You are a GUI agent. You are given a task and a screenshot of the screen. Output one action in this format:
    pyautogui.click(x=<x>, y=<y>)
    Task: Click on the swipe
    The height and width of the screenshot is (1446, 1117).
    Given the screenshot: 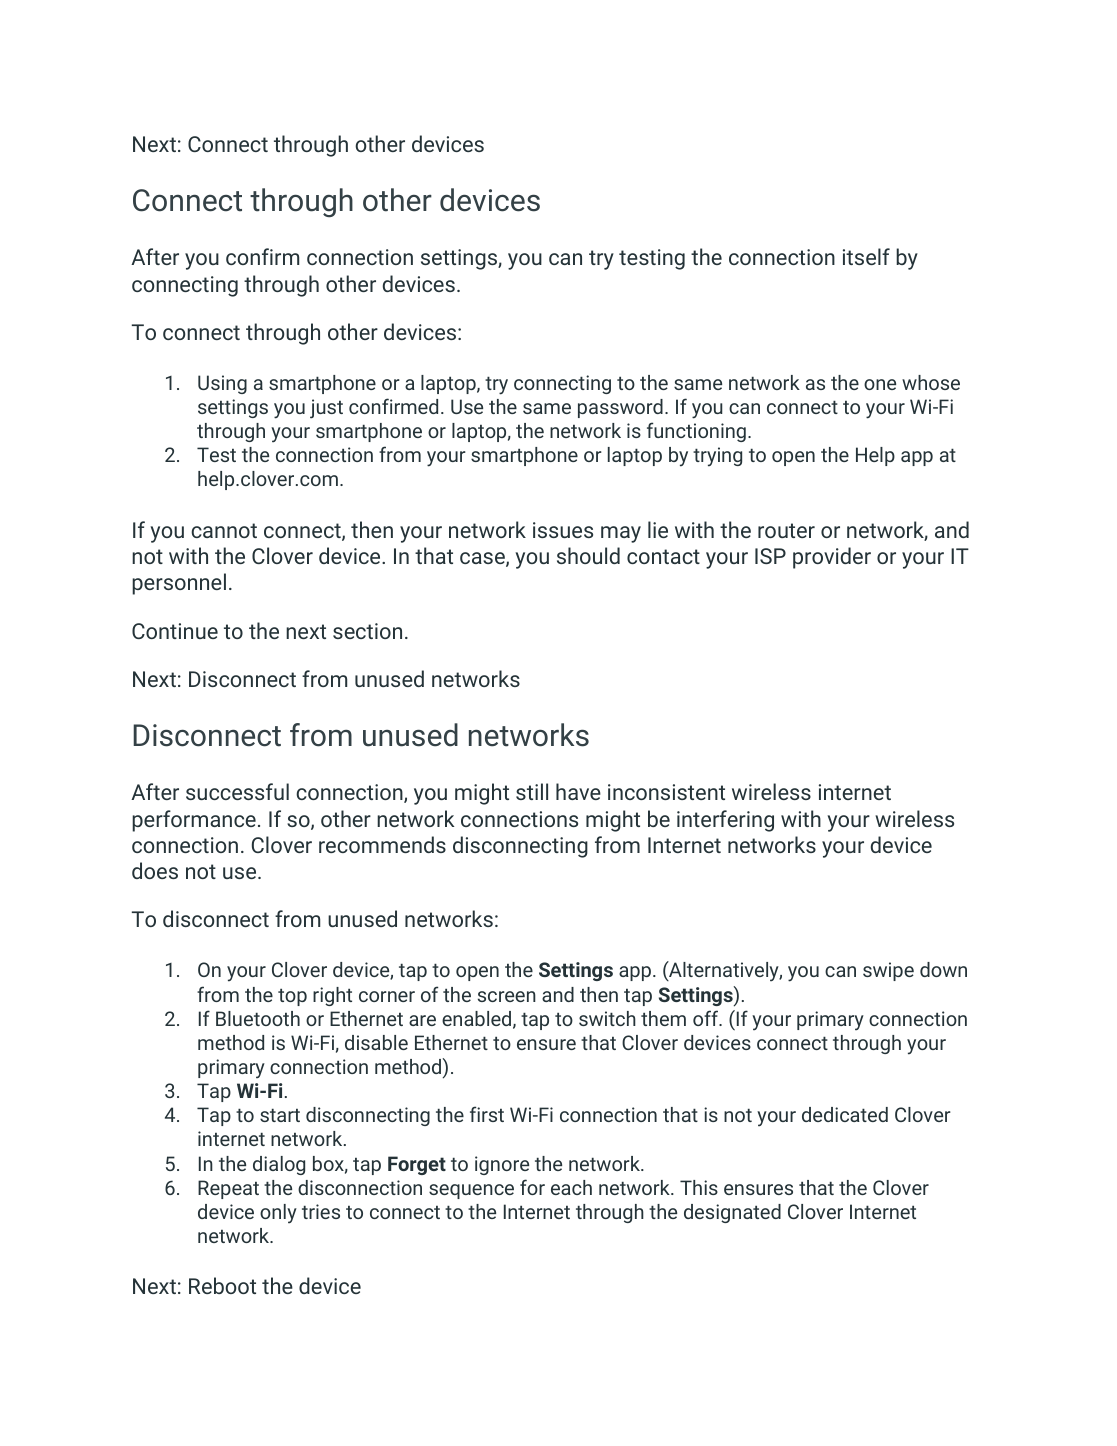 What is the action you would take?
    pyautogui.click(x=888, y=971)
